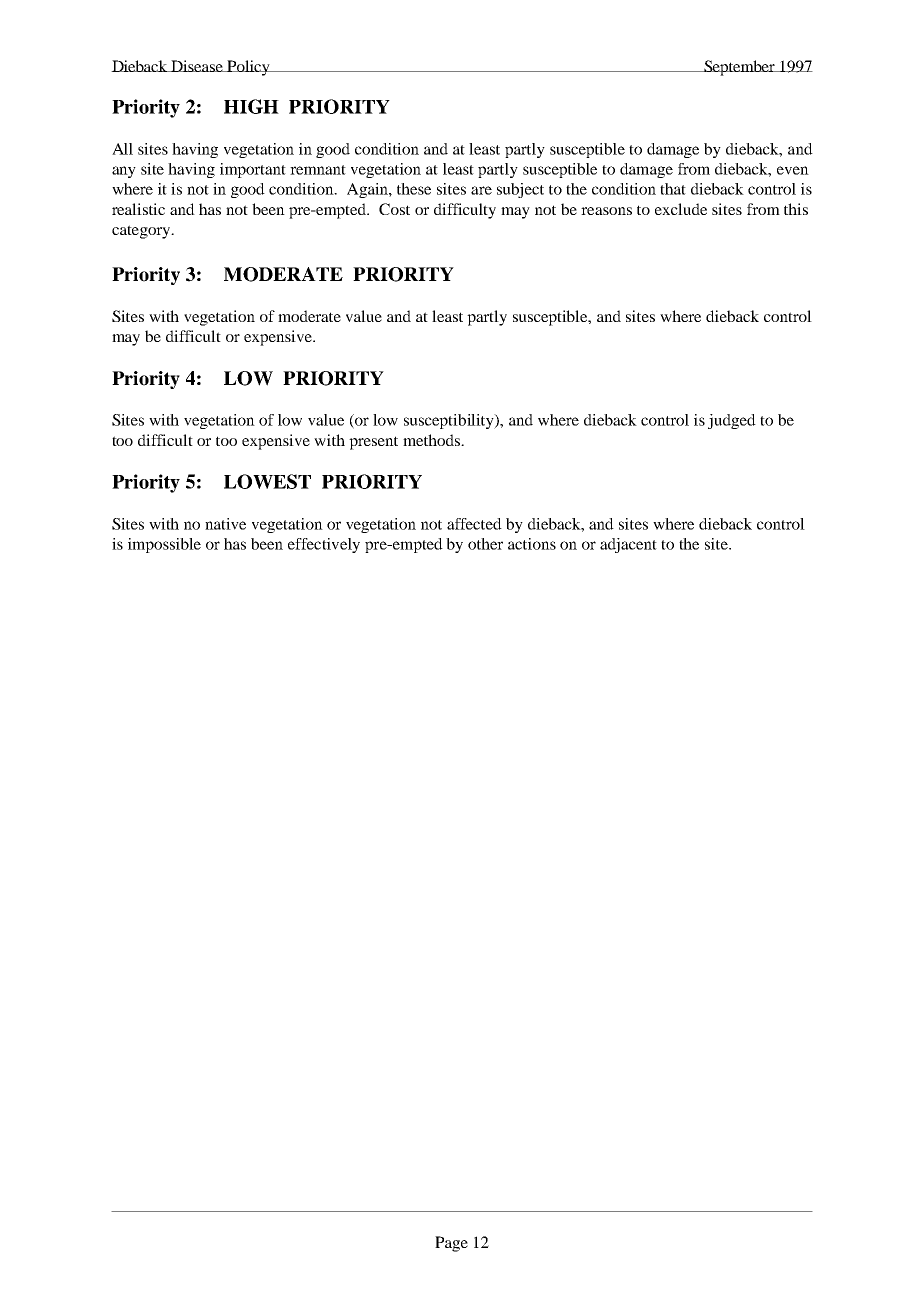  What do you see at coordinates (142, 232) in the screenshot?
I see `category` at bounding box center [142, 232].
